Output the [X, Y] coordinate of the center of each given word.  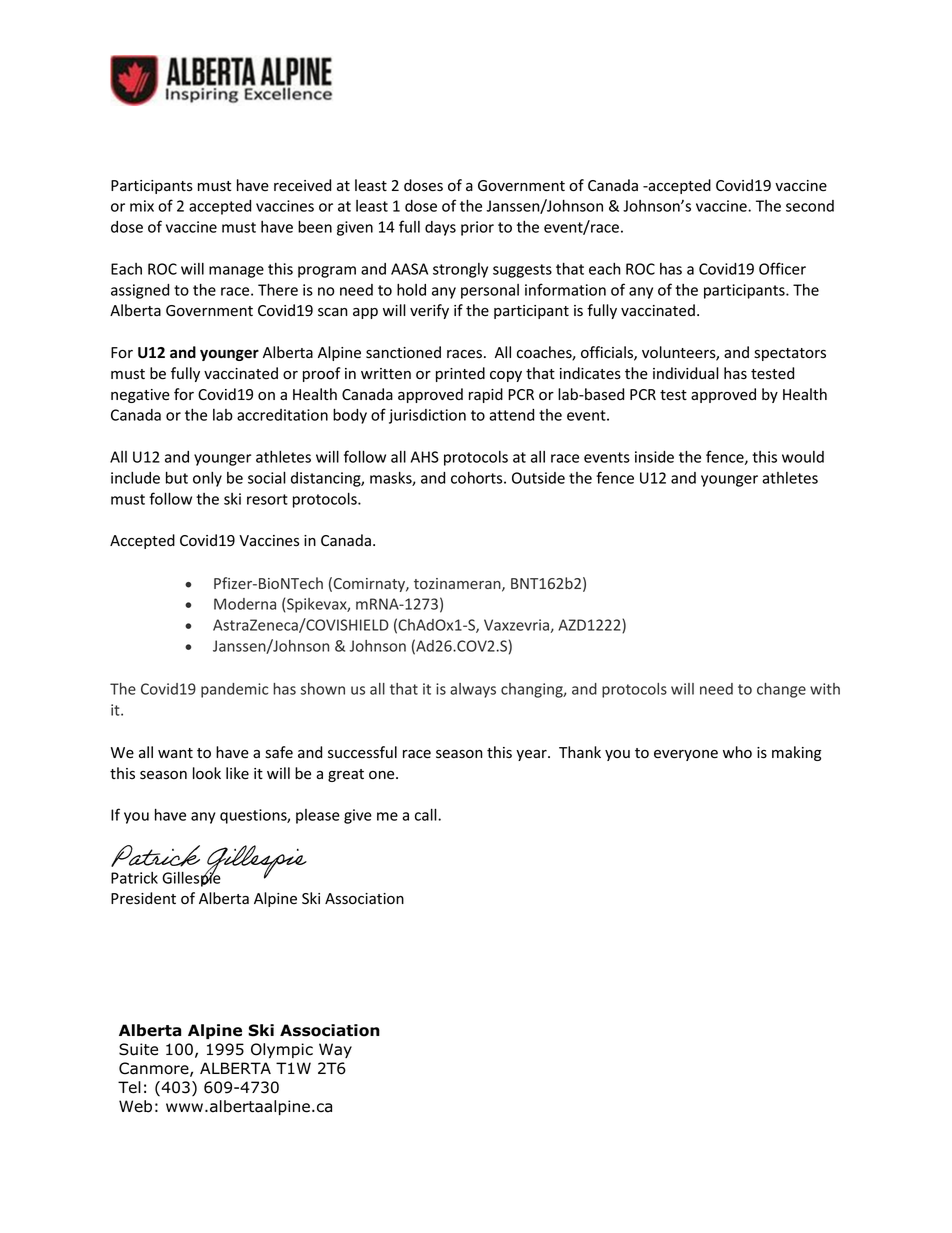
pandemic [234, 690]
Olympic [282, 1050]
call [427, 814]
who [737, 752]
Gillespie [191, 878]
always [473, 690]
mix [142, 206]
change [781, 690]
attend [511, 415]
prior [477, 228]
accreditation [282, 415]
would [803, 457]
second [810, 206]
